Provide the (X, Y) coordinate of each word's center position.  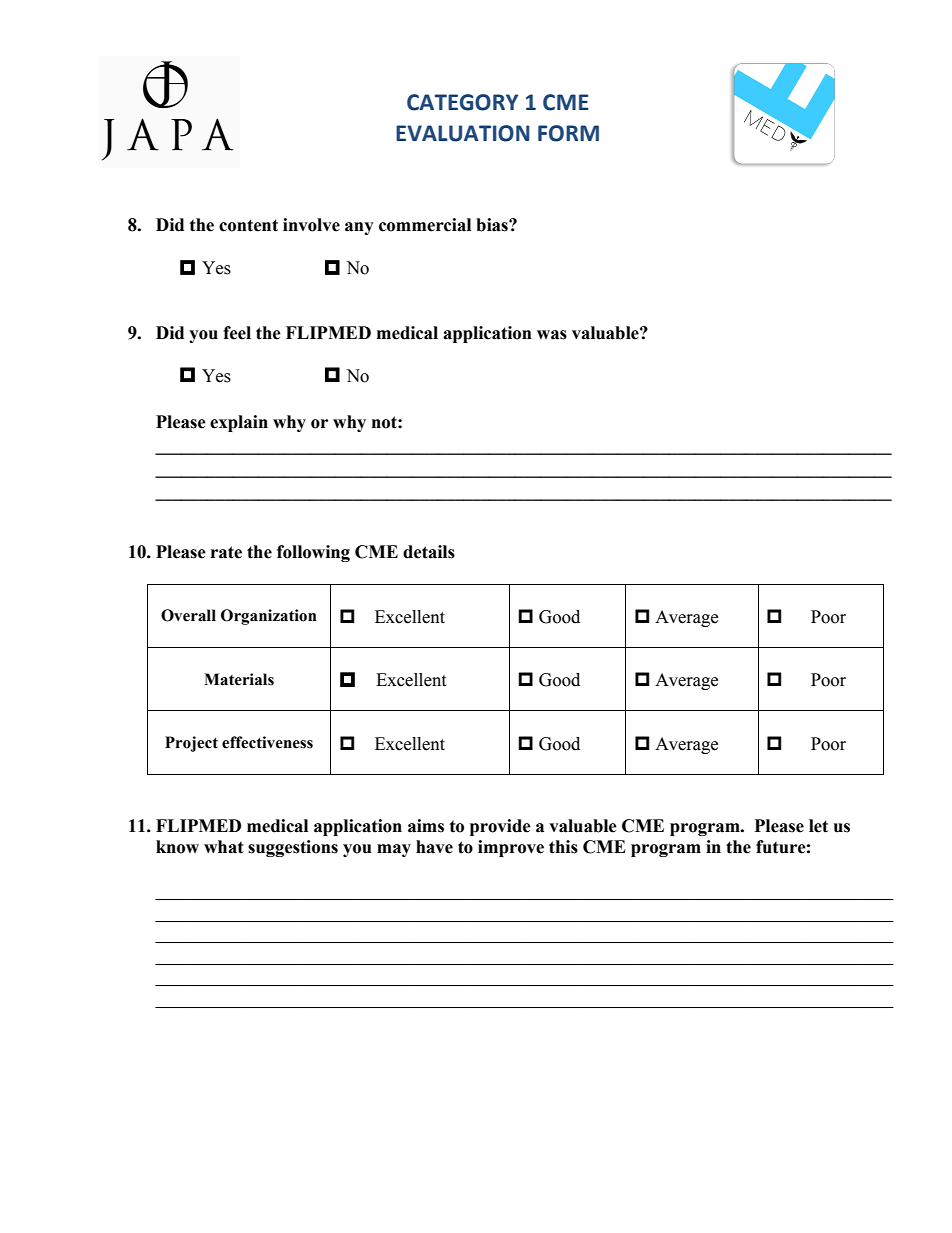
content (248, 225)
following (313, 553)
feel (237, 333)
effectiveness (267, 742)
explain (239, 423)
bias (493, 225)
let (818, 826)
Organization (269, 617)
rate (226, 552)
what (224, 847)
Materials (239, 679)
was (552, 335)
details (429, 552)
